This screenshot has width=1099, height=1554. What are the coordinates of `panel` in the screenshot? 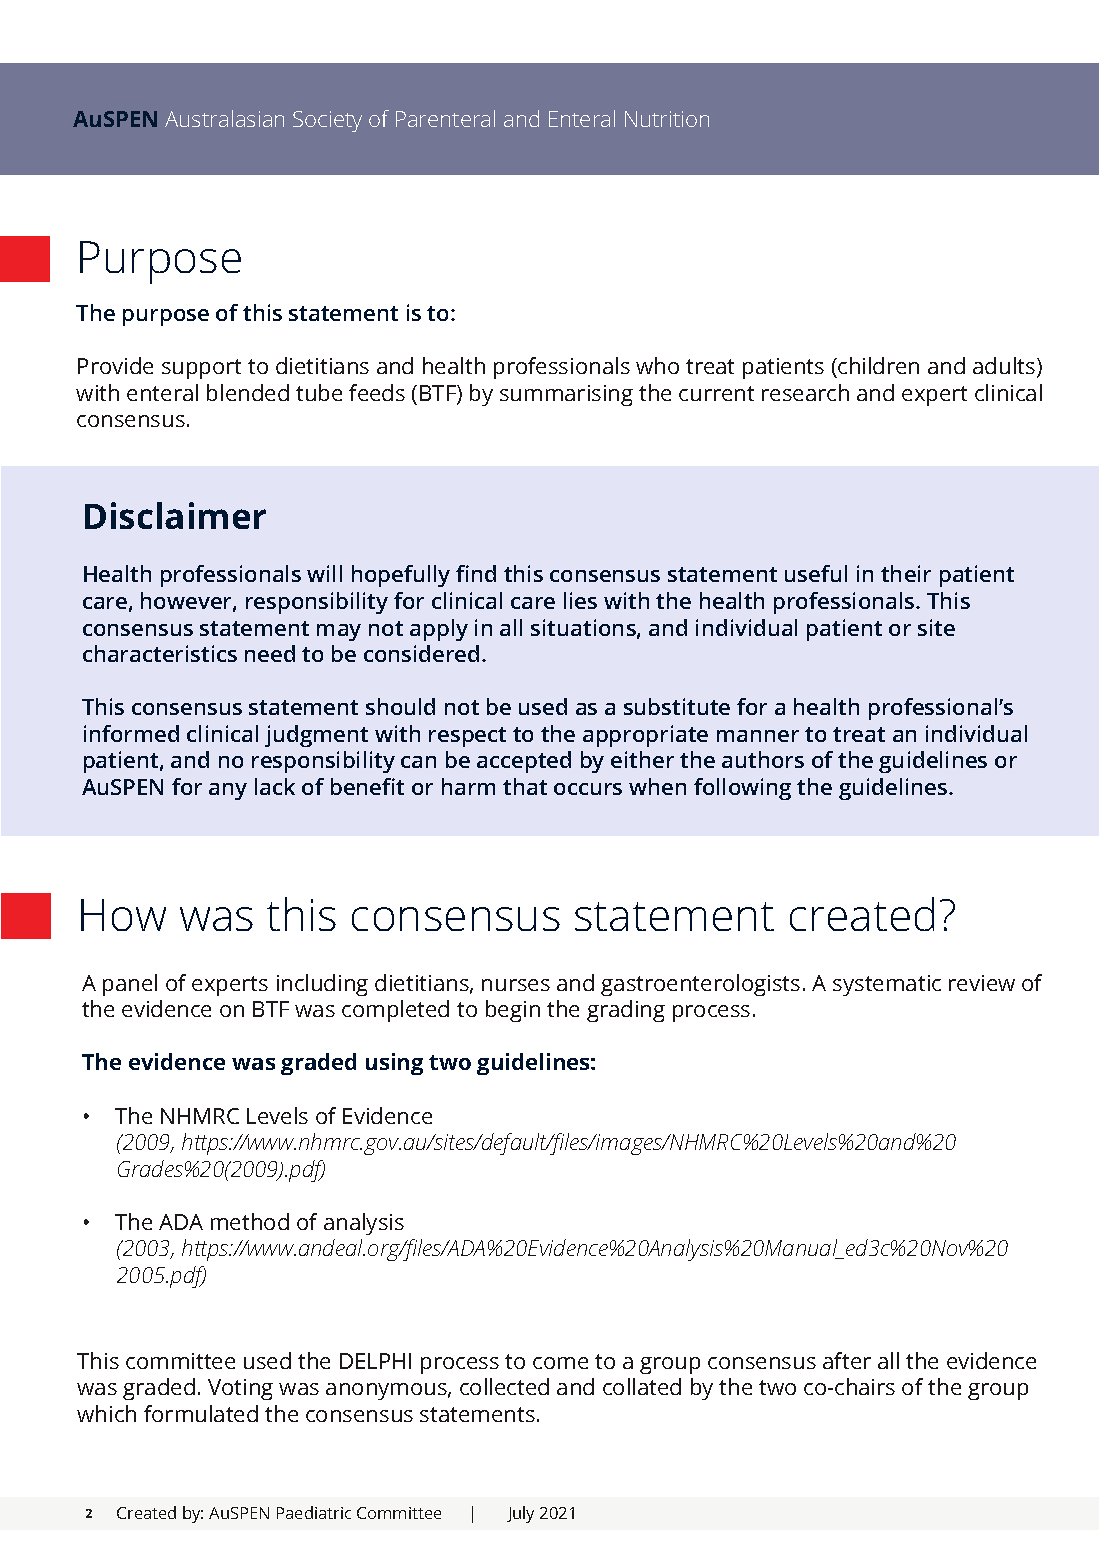 It's located at (130, 985).
